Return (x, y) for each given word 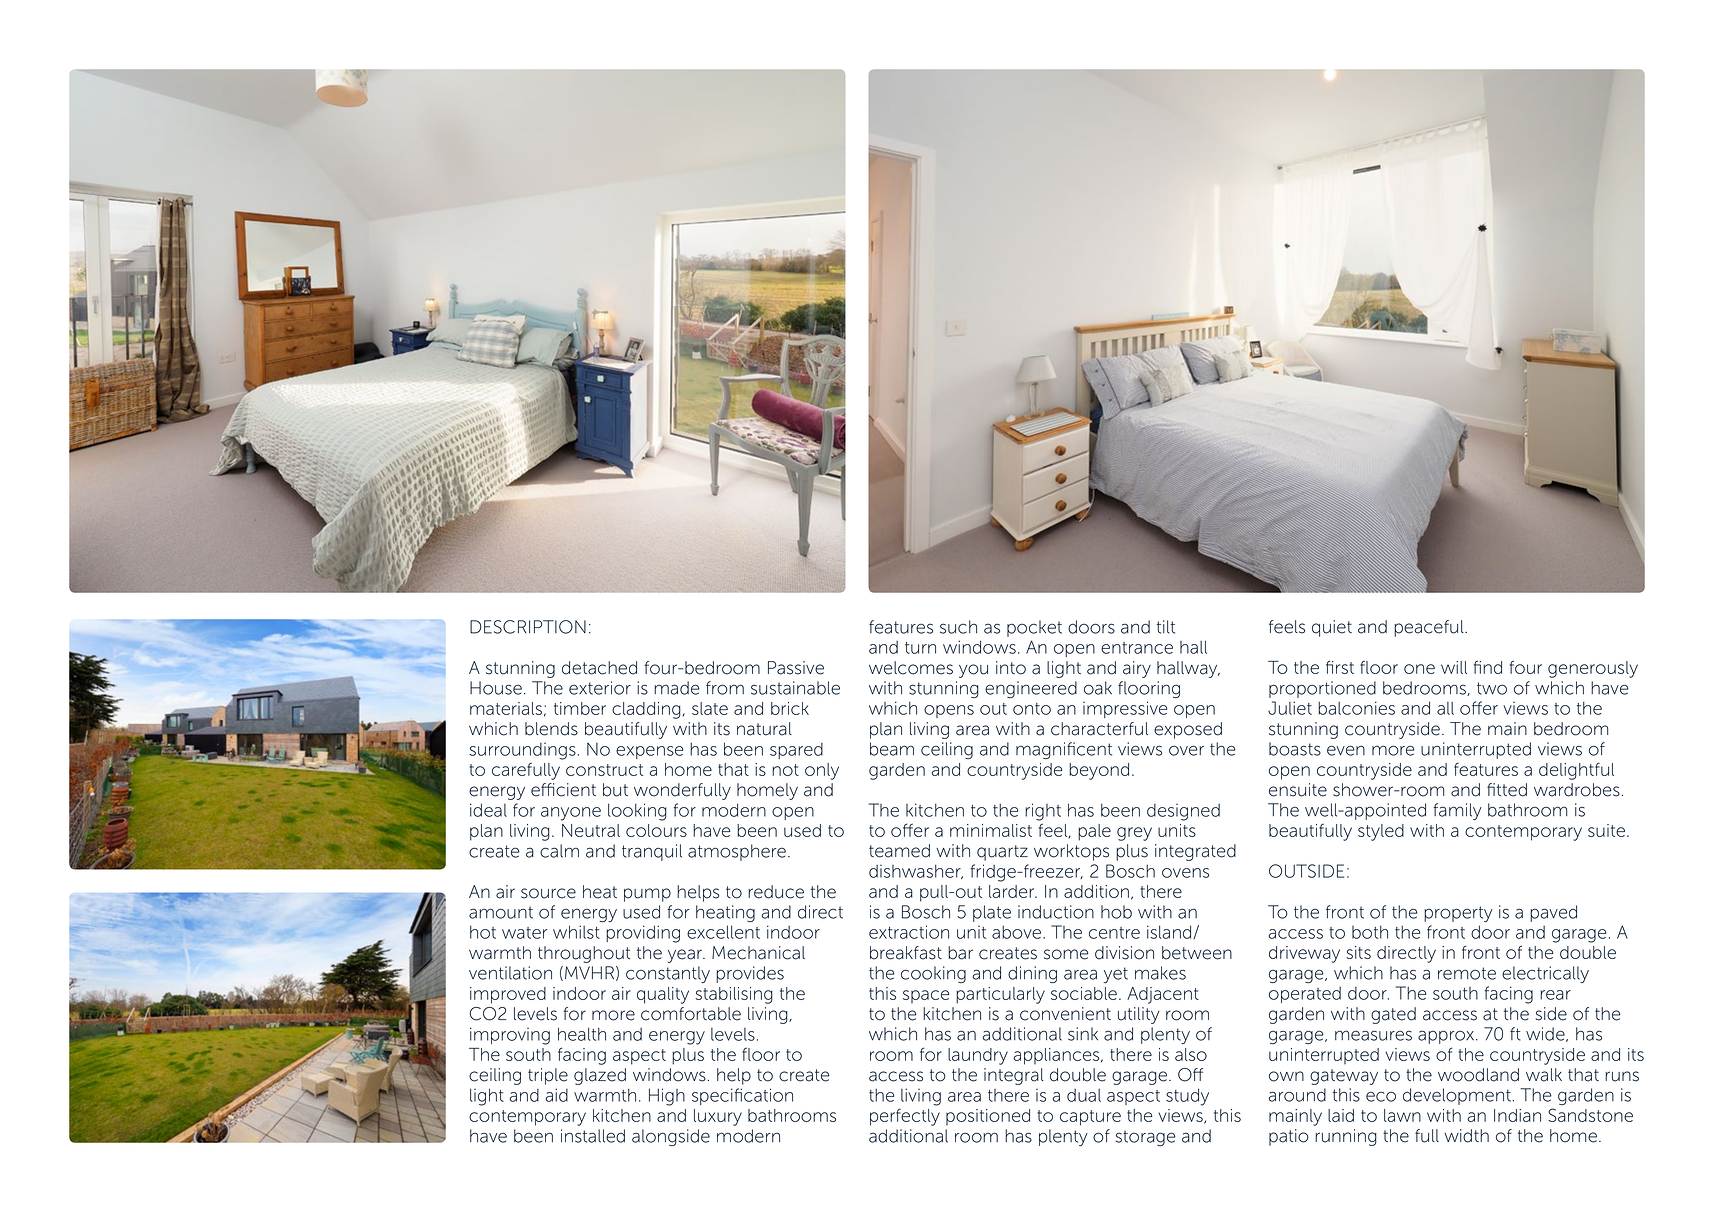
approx (1446, 1037)
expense (649, 752)
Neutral (591, 830)
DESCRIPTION (528, 627)
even (1346, 750)
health (582, 1034)
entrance (1137, 648)
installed (593, 1136)
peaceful (1430, 628)
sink (1083, 1034)
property (1458, 914)
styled (1381, 832)
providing (643, 934)
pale (1094, 832)
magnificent (1064, 750)
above (1018, 932)
